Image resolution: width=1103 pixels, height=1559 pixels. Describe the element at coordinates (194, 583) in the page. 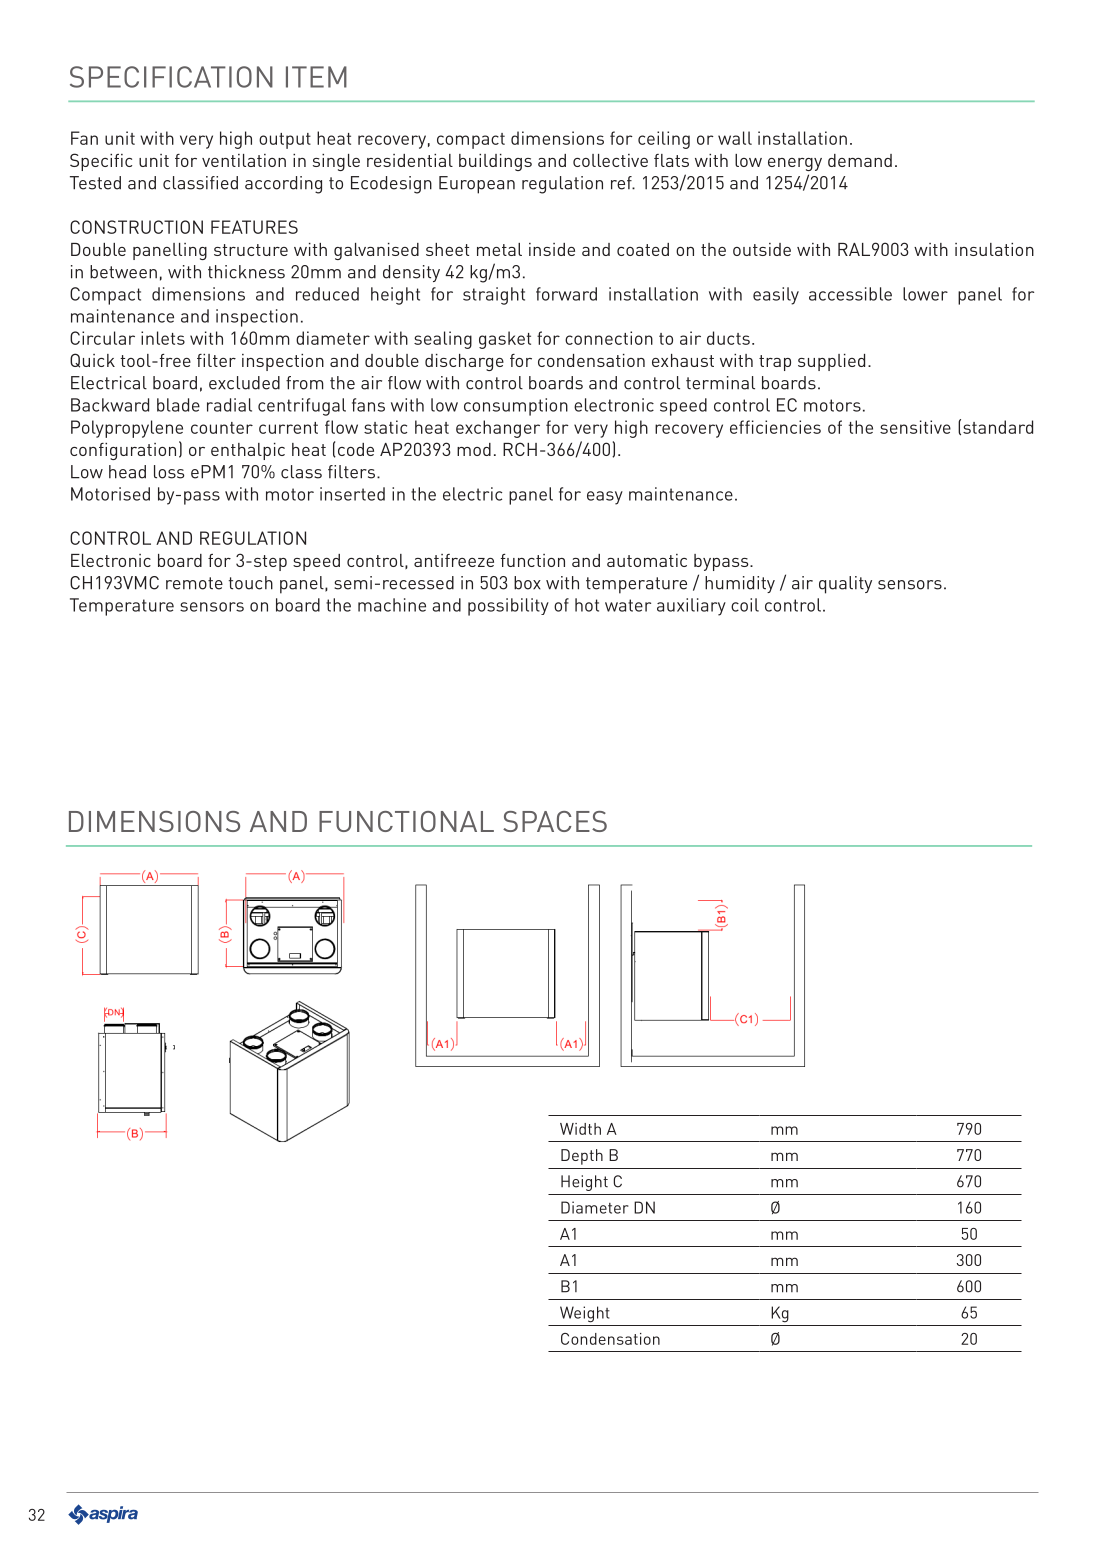

I see `remote` at that location.
